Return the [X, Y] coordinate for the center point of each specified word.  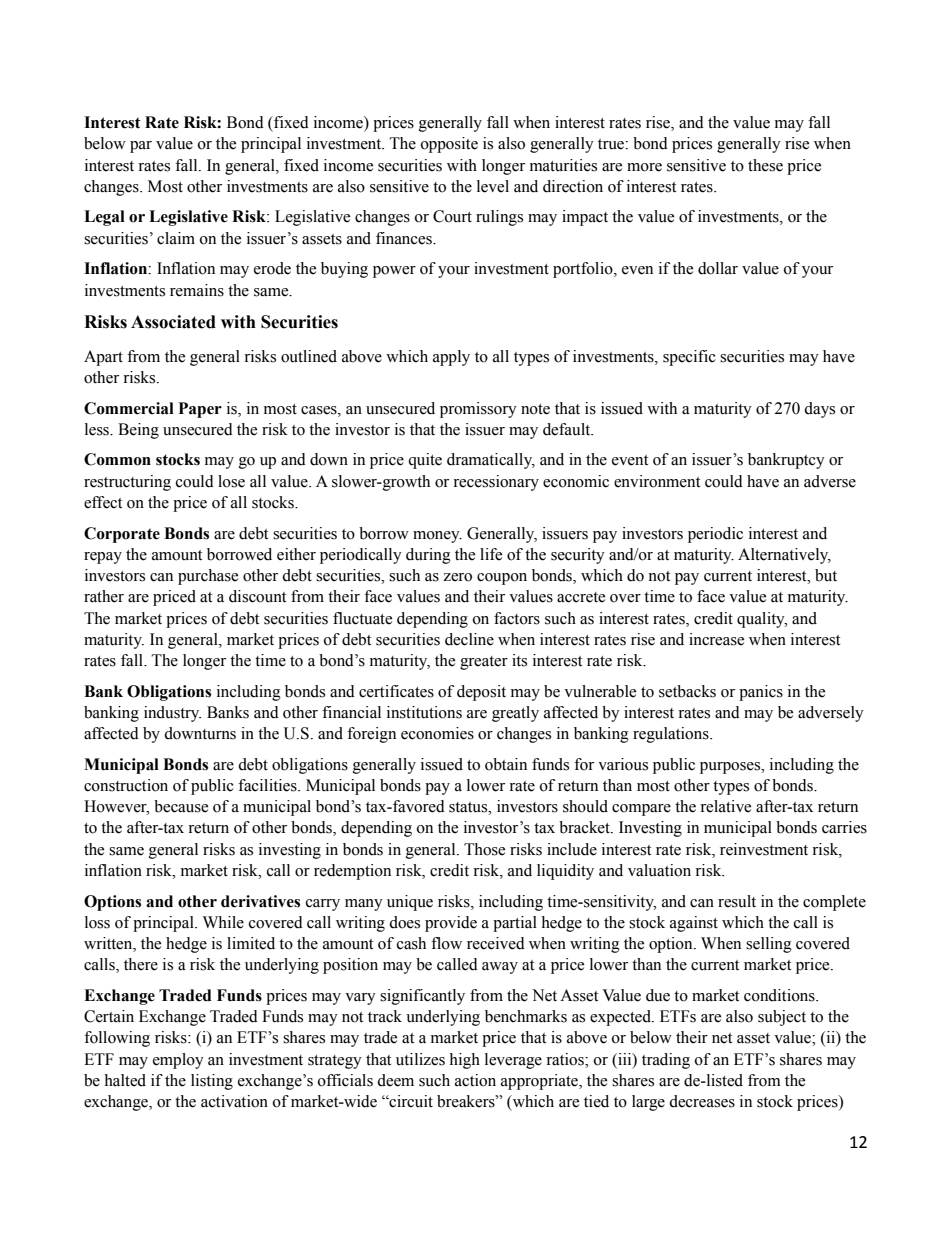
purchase [208, 577]
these [765, 165]
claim [176, 238]
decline [469, 639]
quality [762, 620]
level [493, 186]
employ [178, 1061]
